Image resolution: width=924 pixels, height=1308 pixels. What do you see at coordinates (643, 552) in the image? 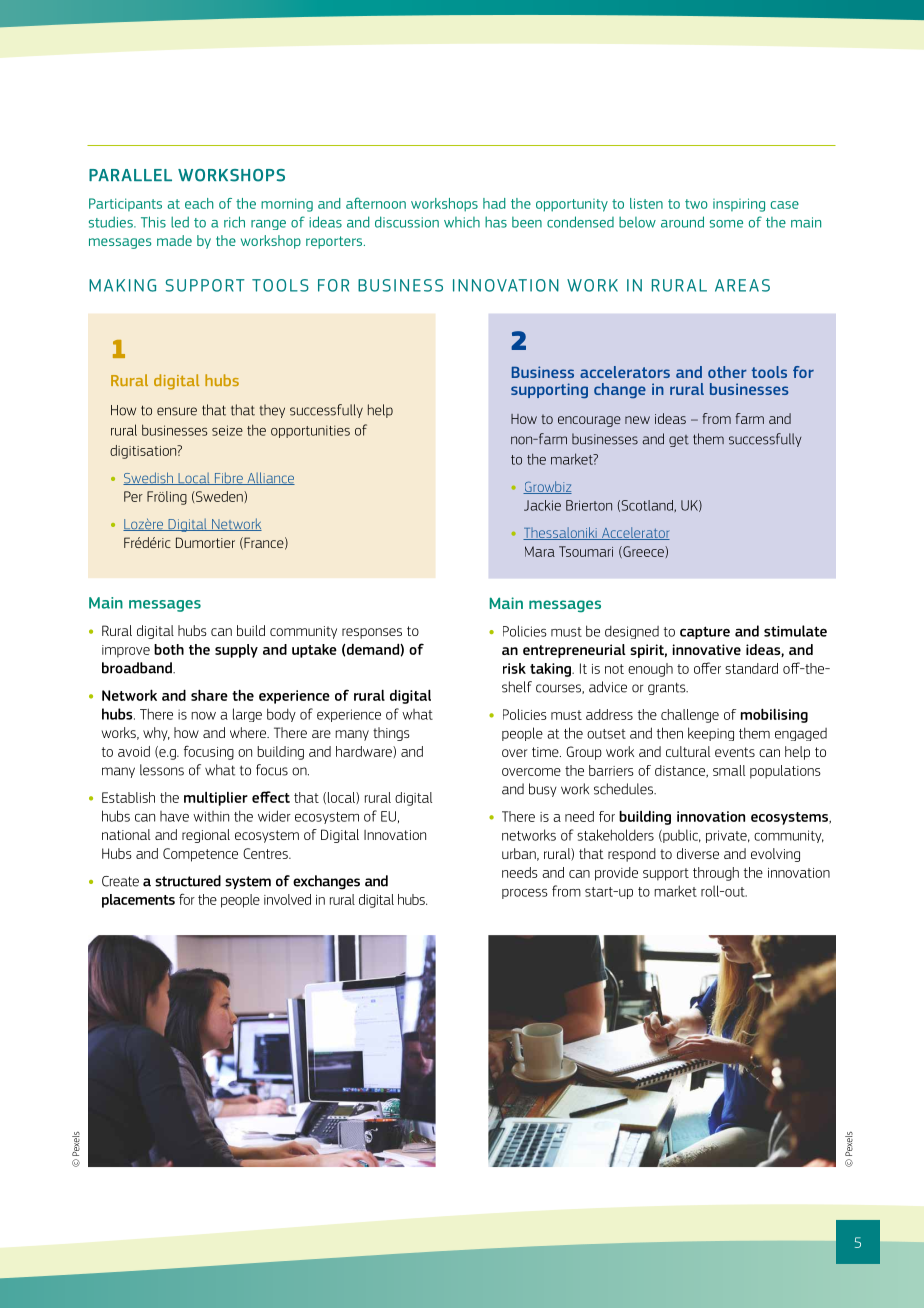
I see `Greece` at bounding box center [643, 552].
